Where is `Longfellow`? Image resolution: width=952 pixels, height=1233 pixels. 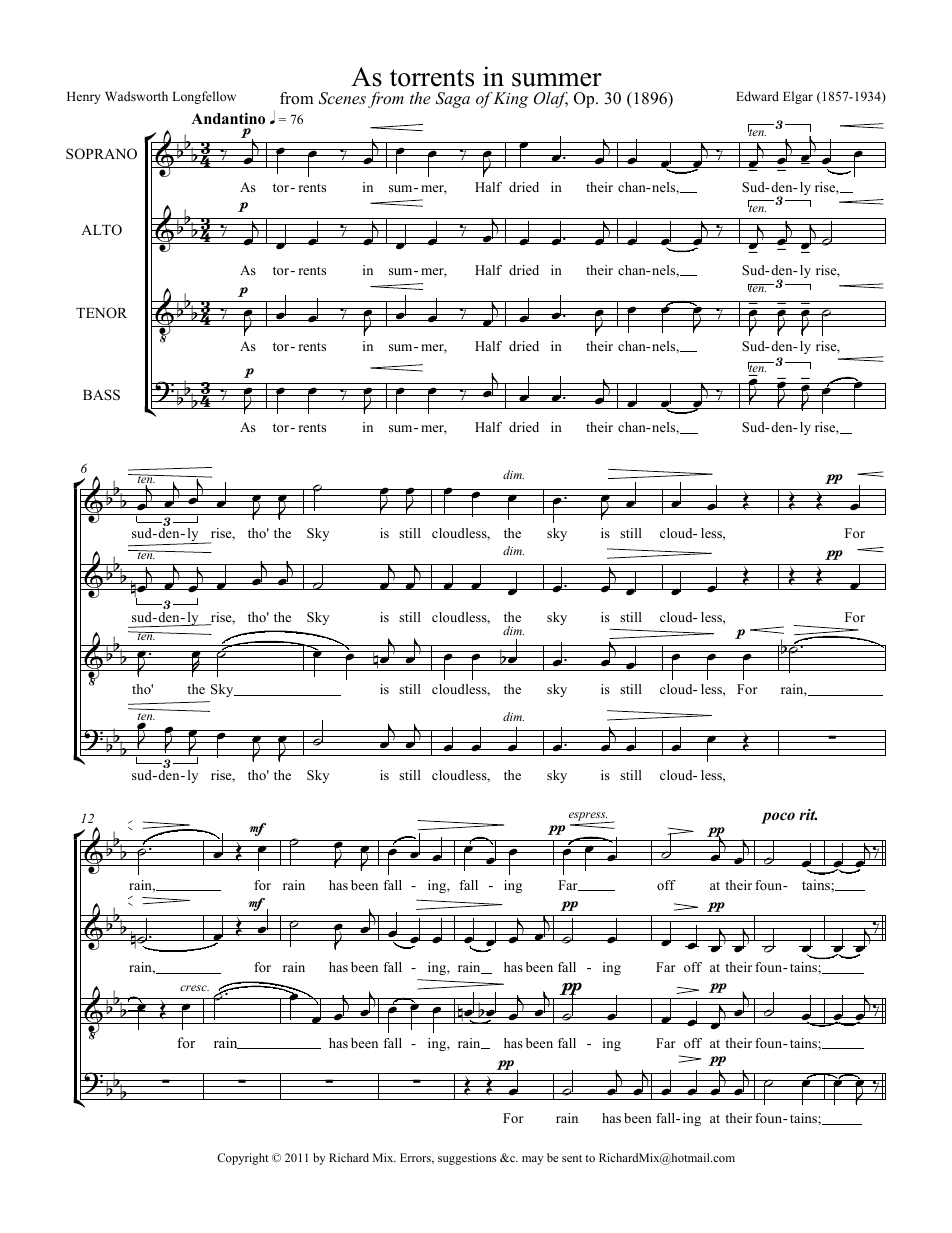 Longfellow is located at coordinates (204, 97).
